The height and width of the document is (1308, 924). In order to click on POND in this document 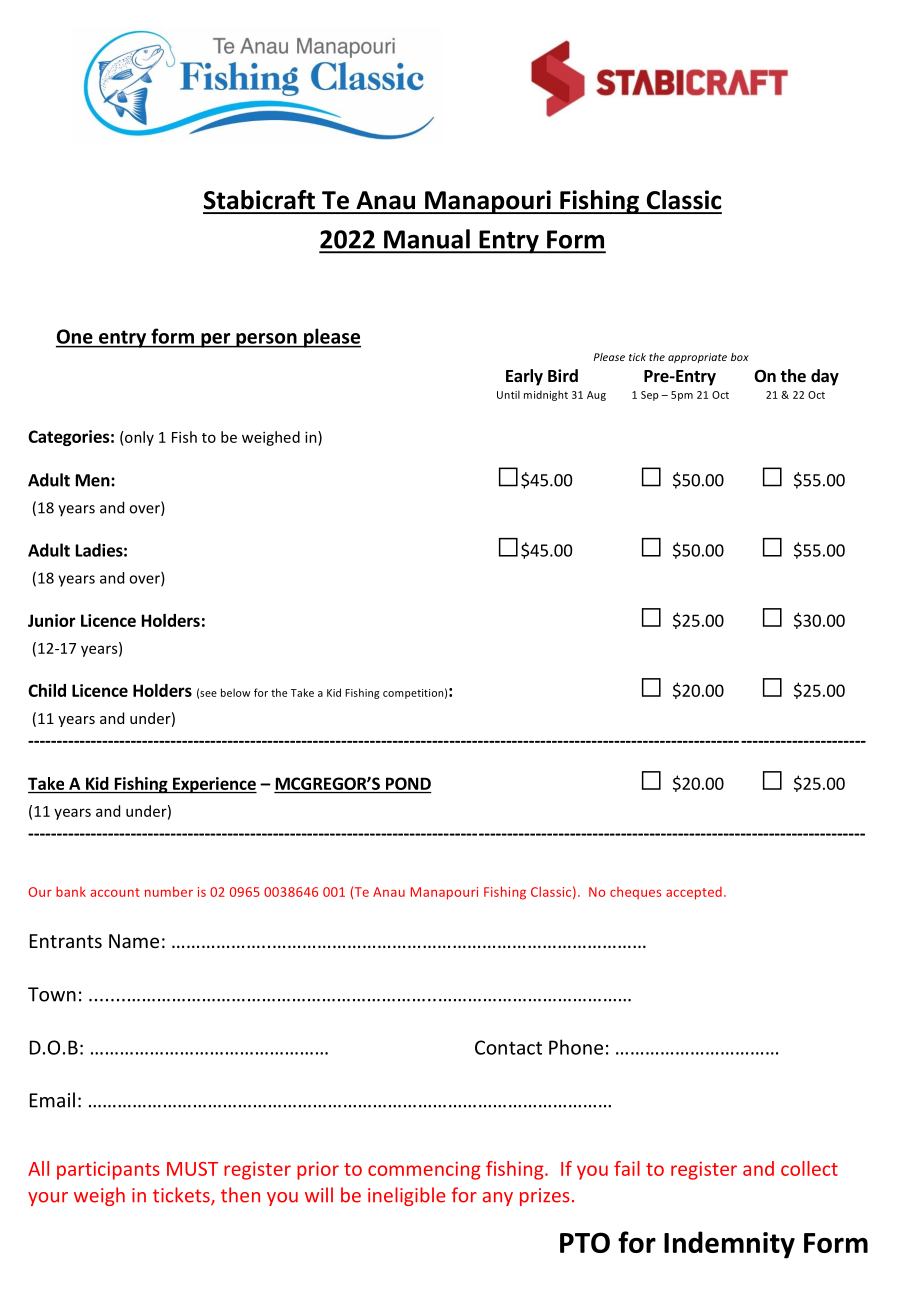, I will do `click(408, 783)`.
